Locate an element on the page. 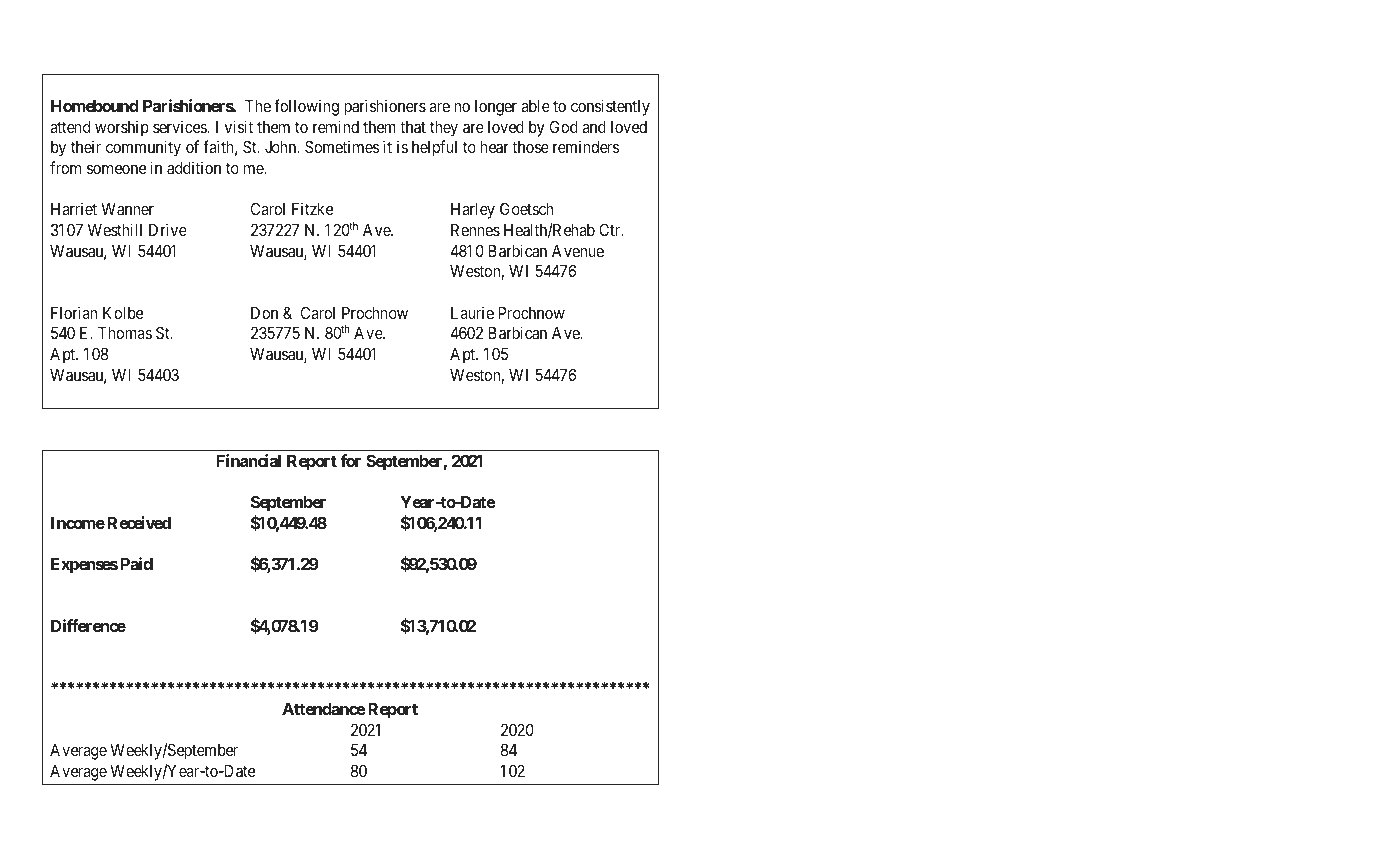  worship is located at coordinates (122, 128).
